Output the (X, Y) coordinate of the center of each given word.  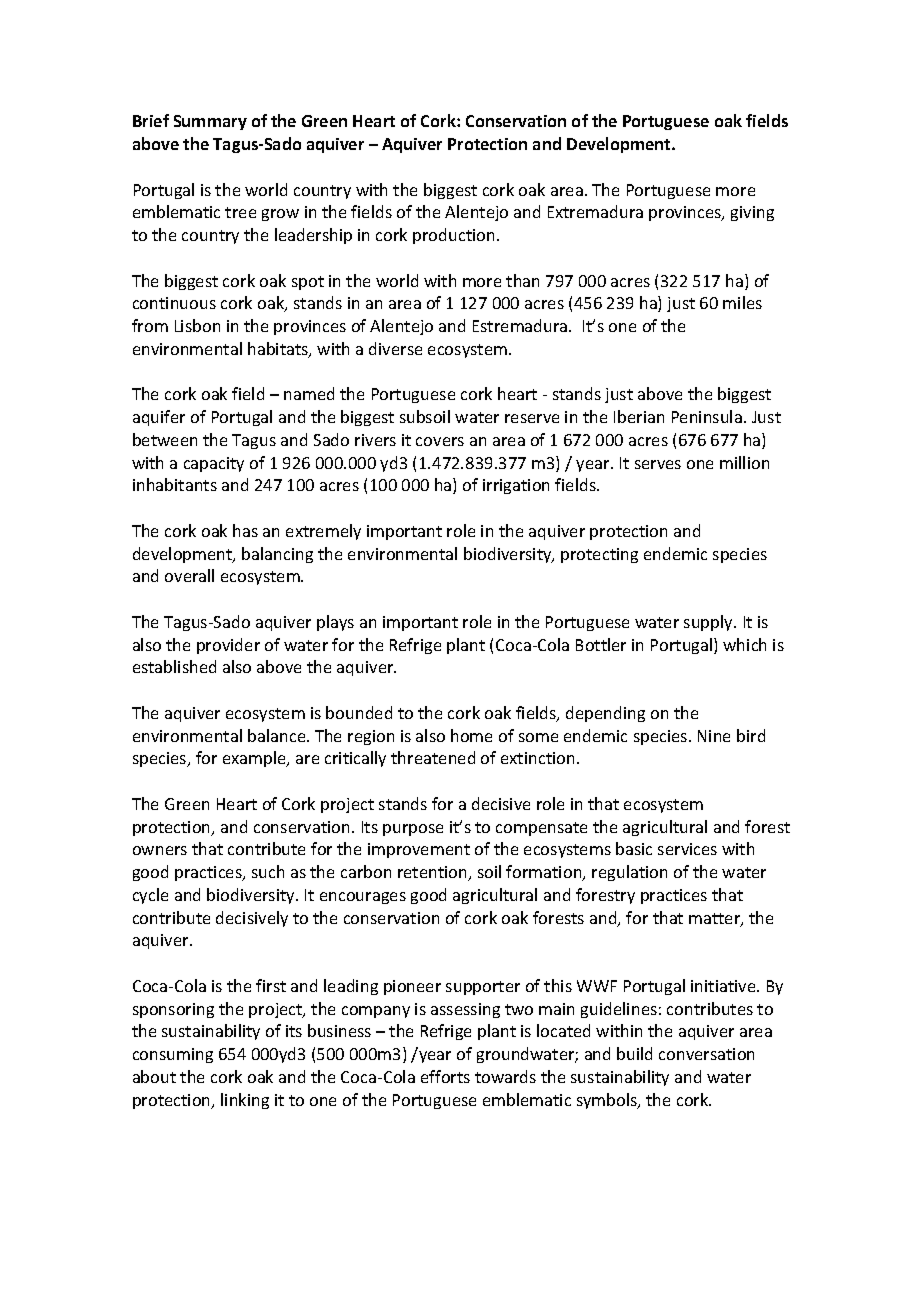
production (453, 236)
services (687, 849)
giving (752, 213)
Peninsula (707, 416)
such (268, 871)
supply (709, 623)
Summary (210, 122)
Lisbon (197, 325)
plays (335, 623)
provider (228, 646)
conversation (706, 1054)
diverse (395, 348)
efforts (445, 1076)
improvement (419, 850)
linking (245, 1101)
